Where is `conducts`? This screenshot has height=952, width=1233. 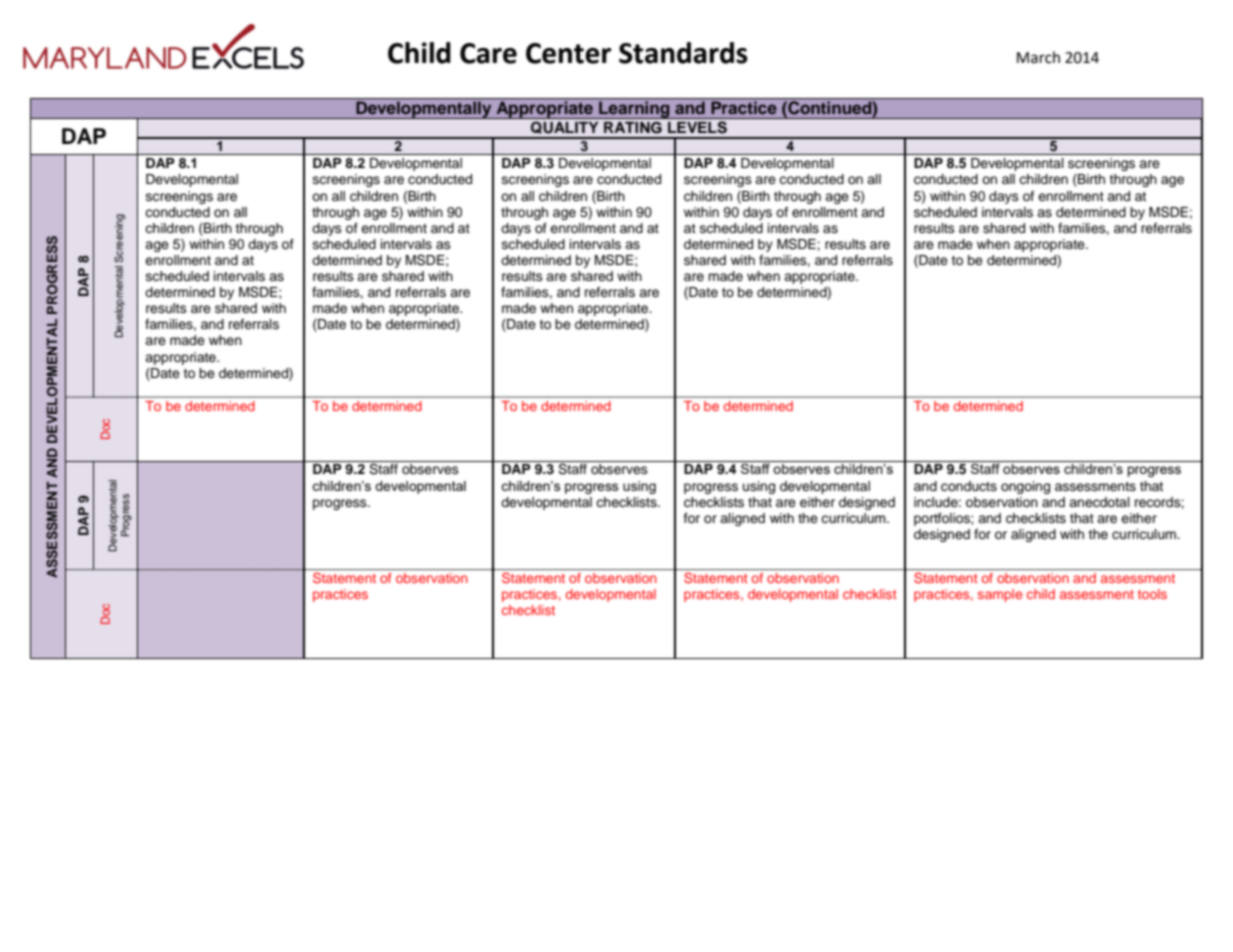
conducts is located at coordinates (969, 486).
